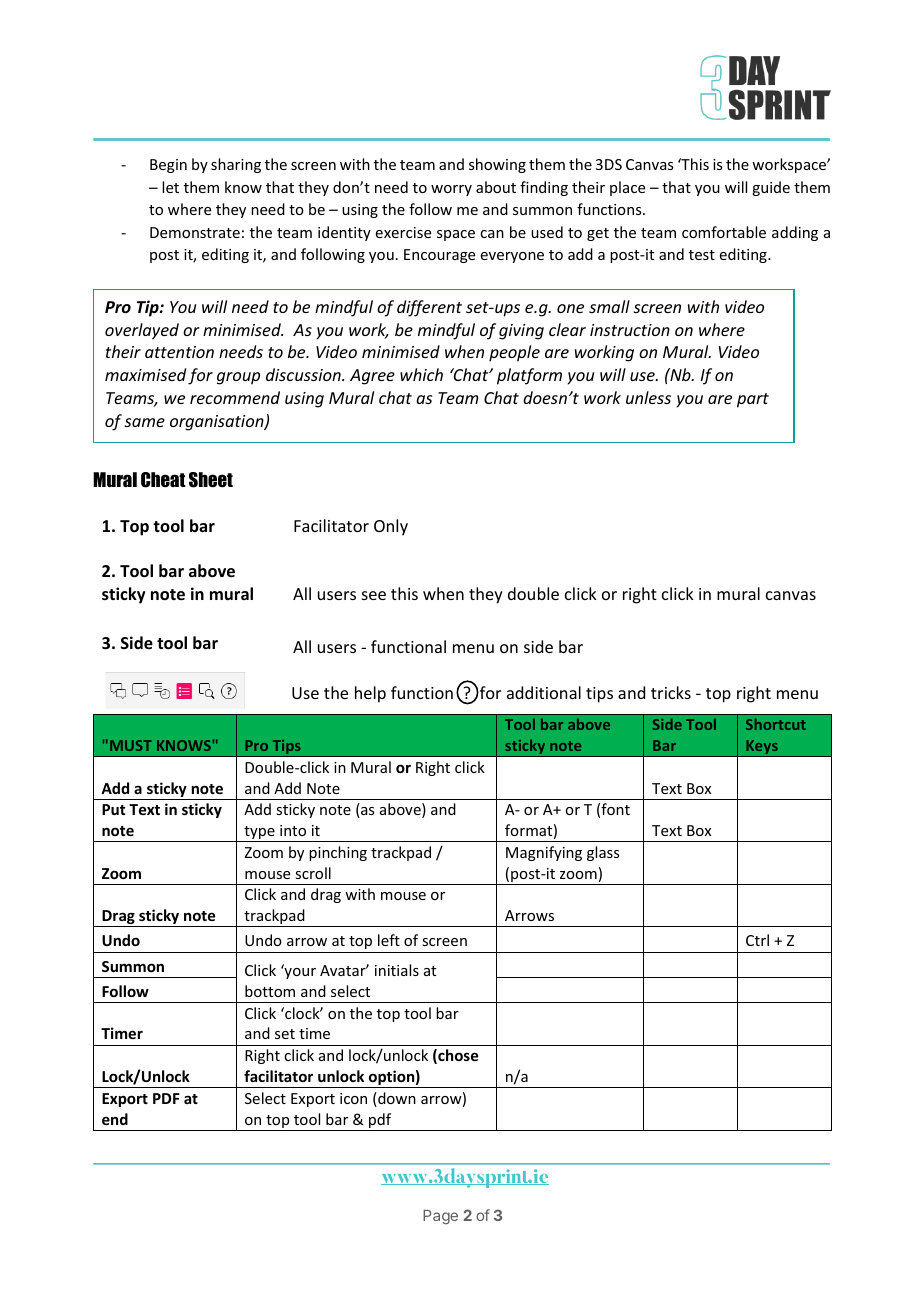  I want to click on bottom, so click(270, 991).
